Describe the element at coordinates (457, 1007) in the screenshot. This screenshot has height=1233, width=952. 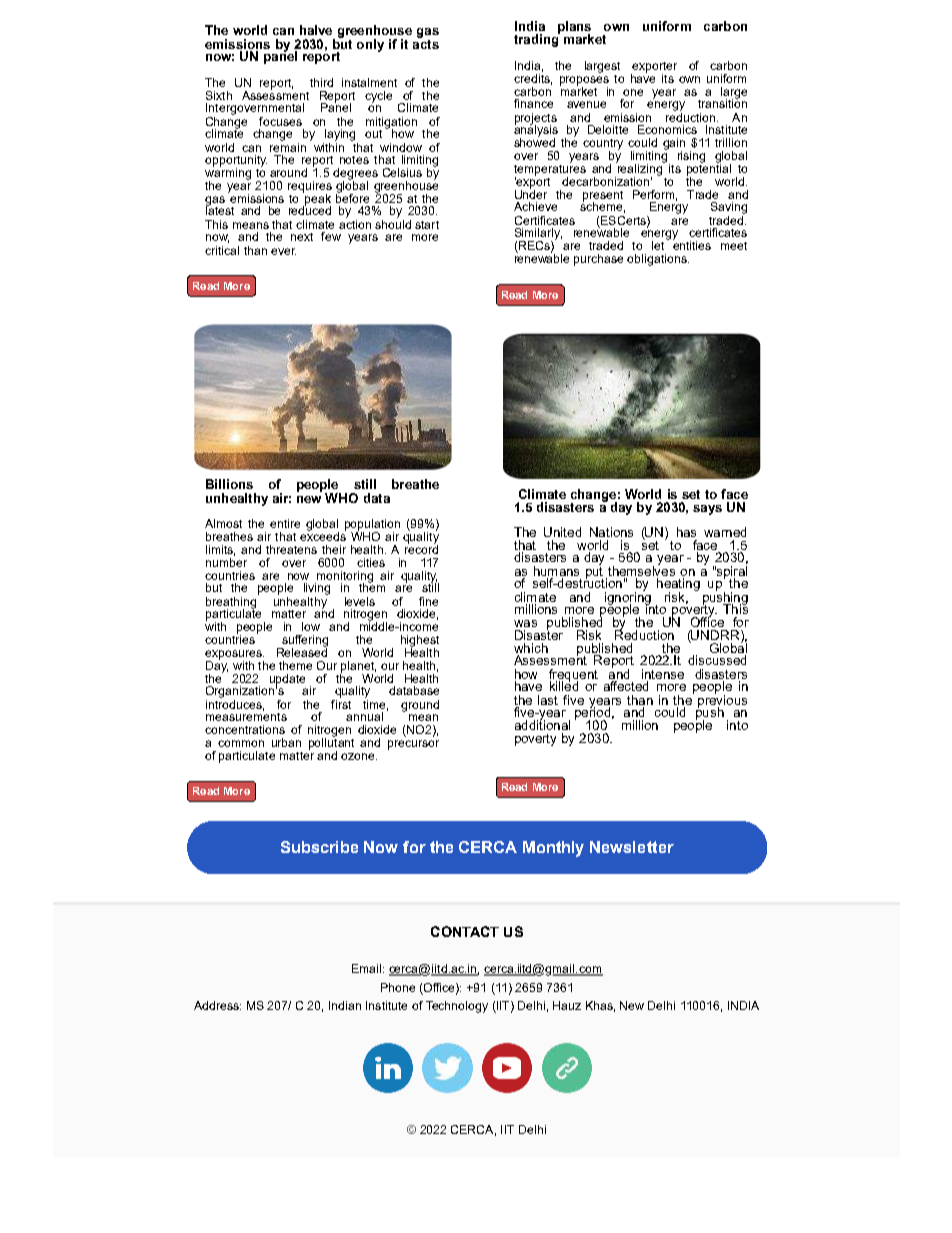
I see `Technology` at that location.
